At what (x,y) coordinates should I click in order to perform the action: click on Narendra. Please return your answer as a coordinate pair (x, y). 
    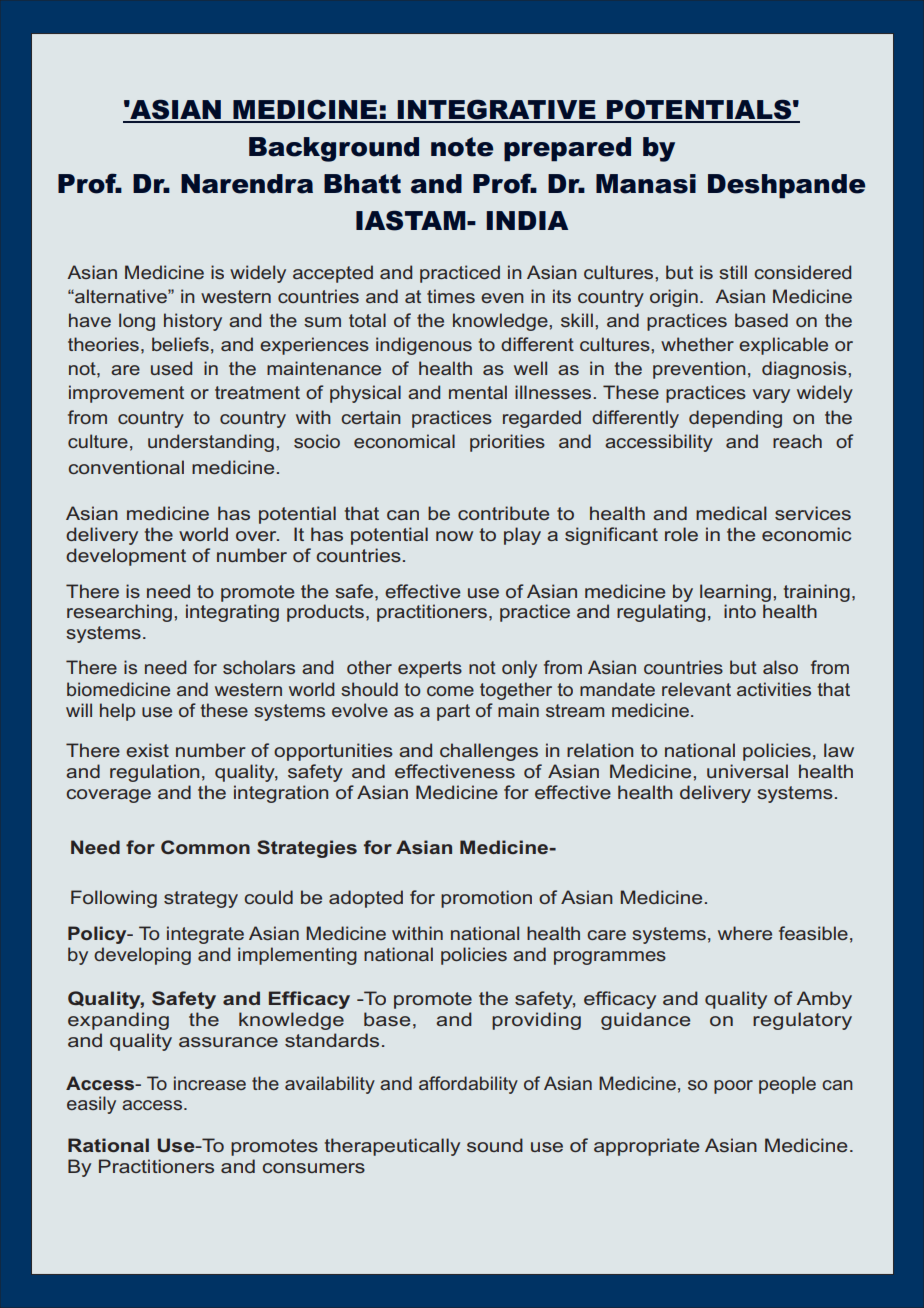
    Looking at the image, I should click on (247, 184).
